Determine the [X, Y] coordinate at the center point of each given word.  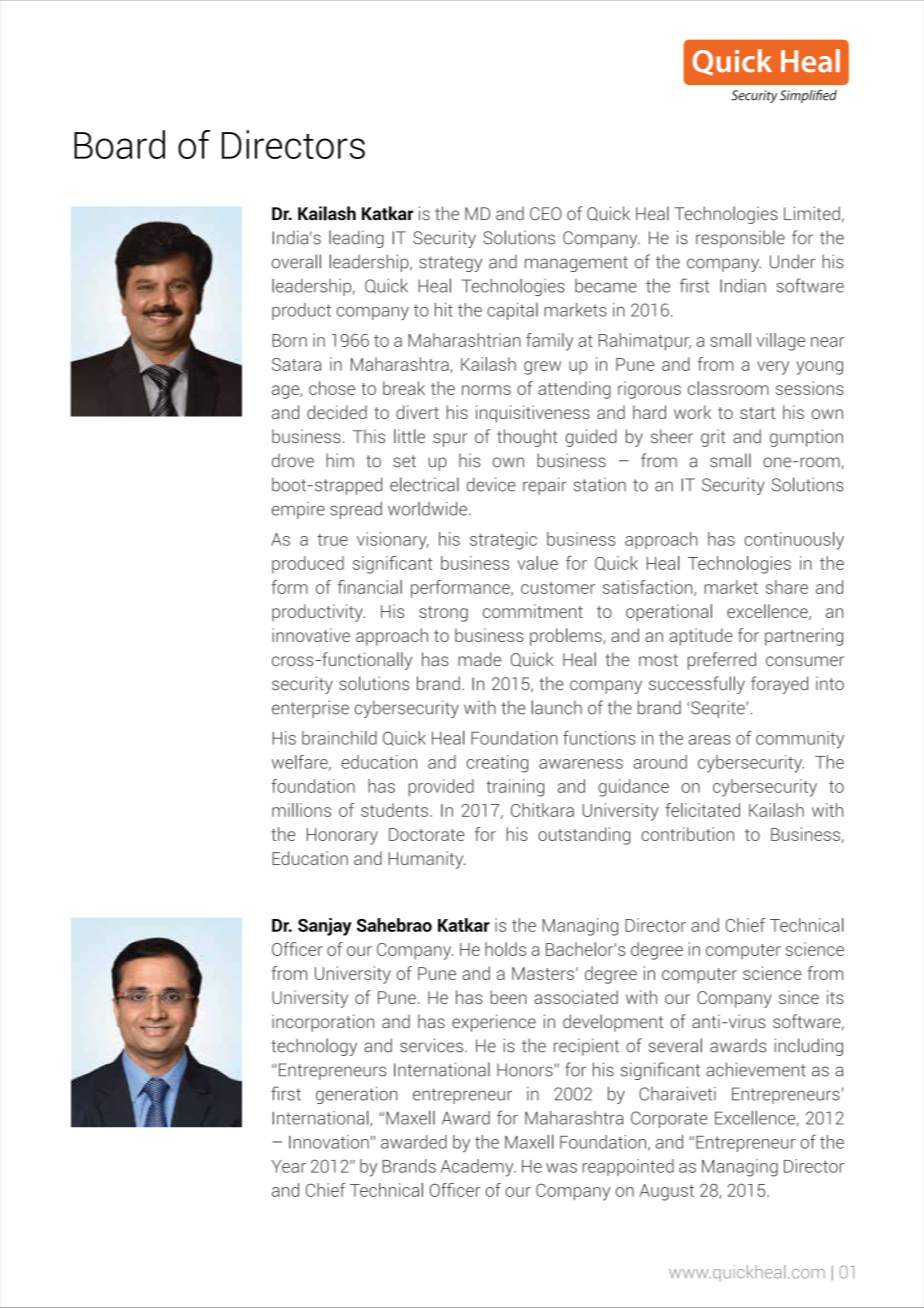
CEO [546, 213]
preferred [722, 661]
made [479, 659]
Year [288, 1166]
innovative [311, 635]
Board [119, 144]
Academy [478, 1168]
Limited [812, 213]
